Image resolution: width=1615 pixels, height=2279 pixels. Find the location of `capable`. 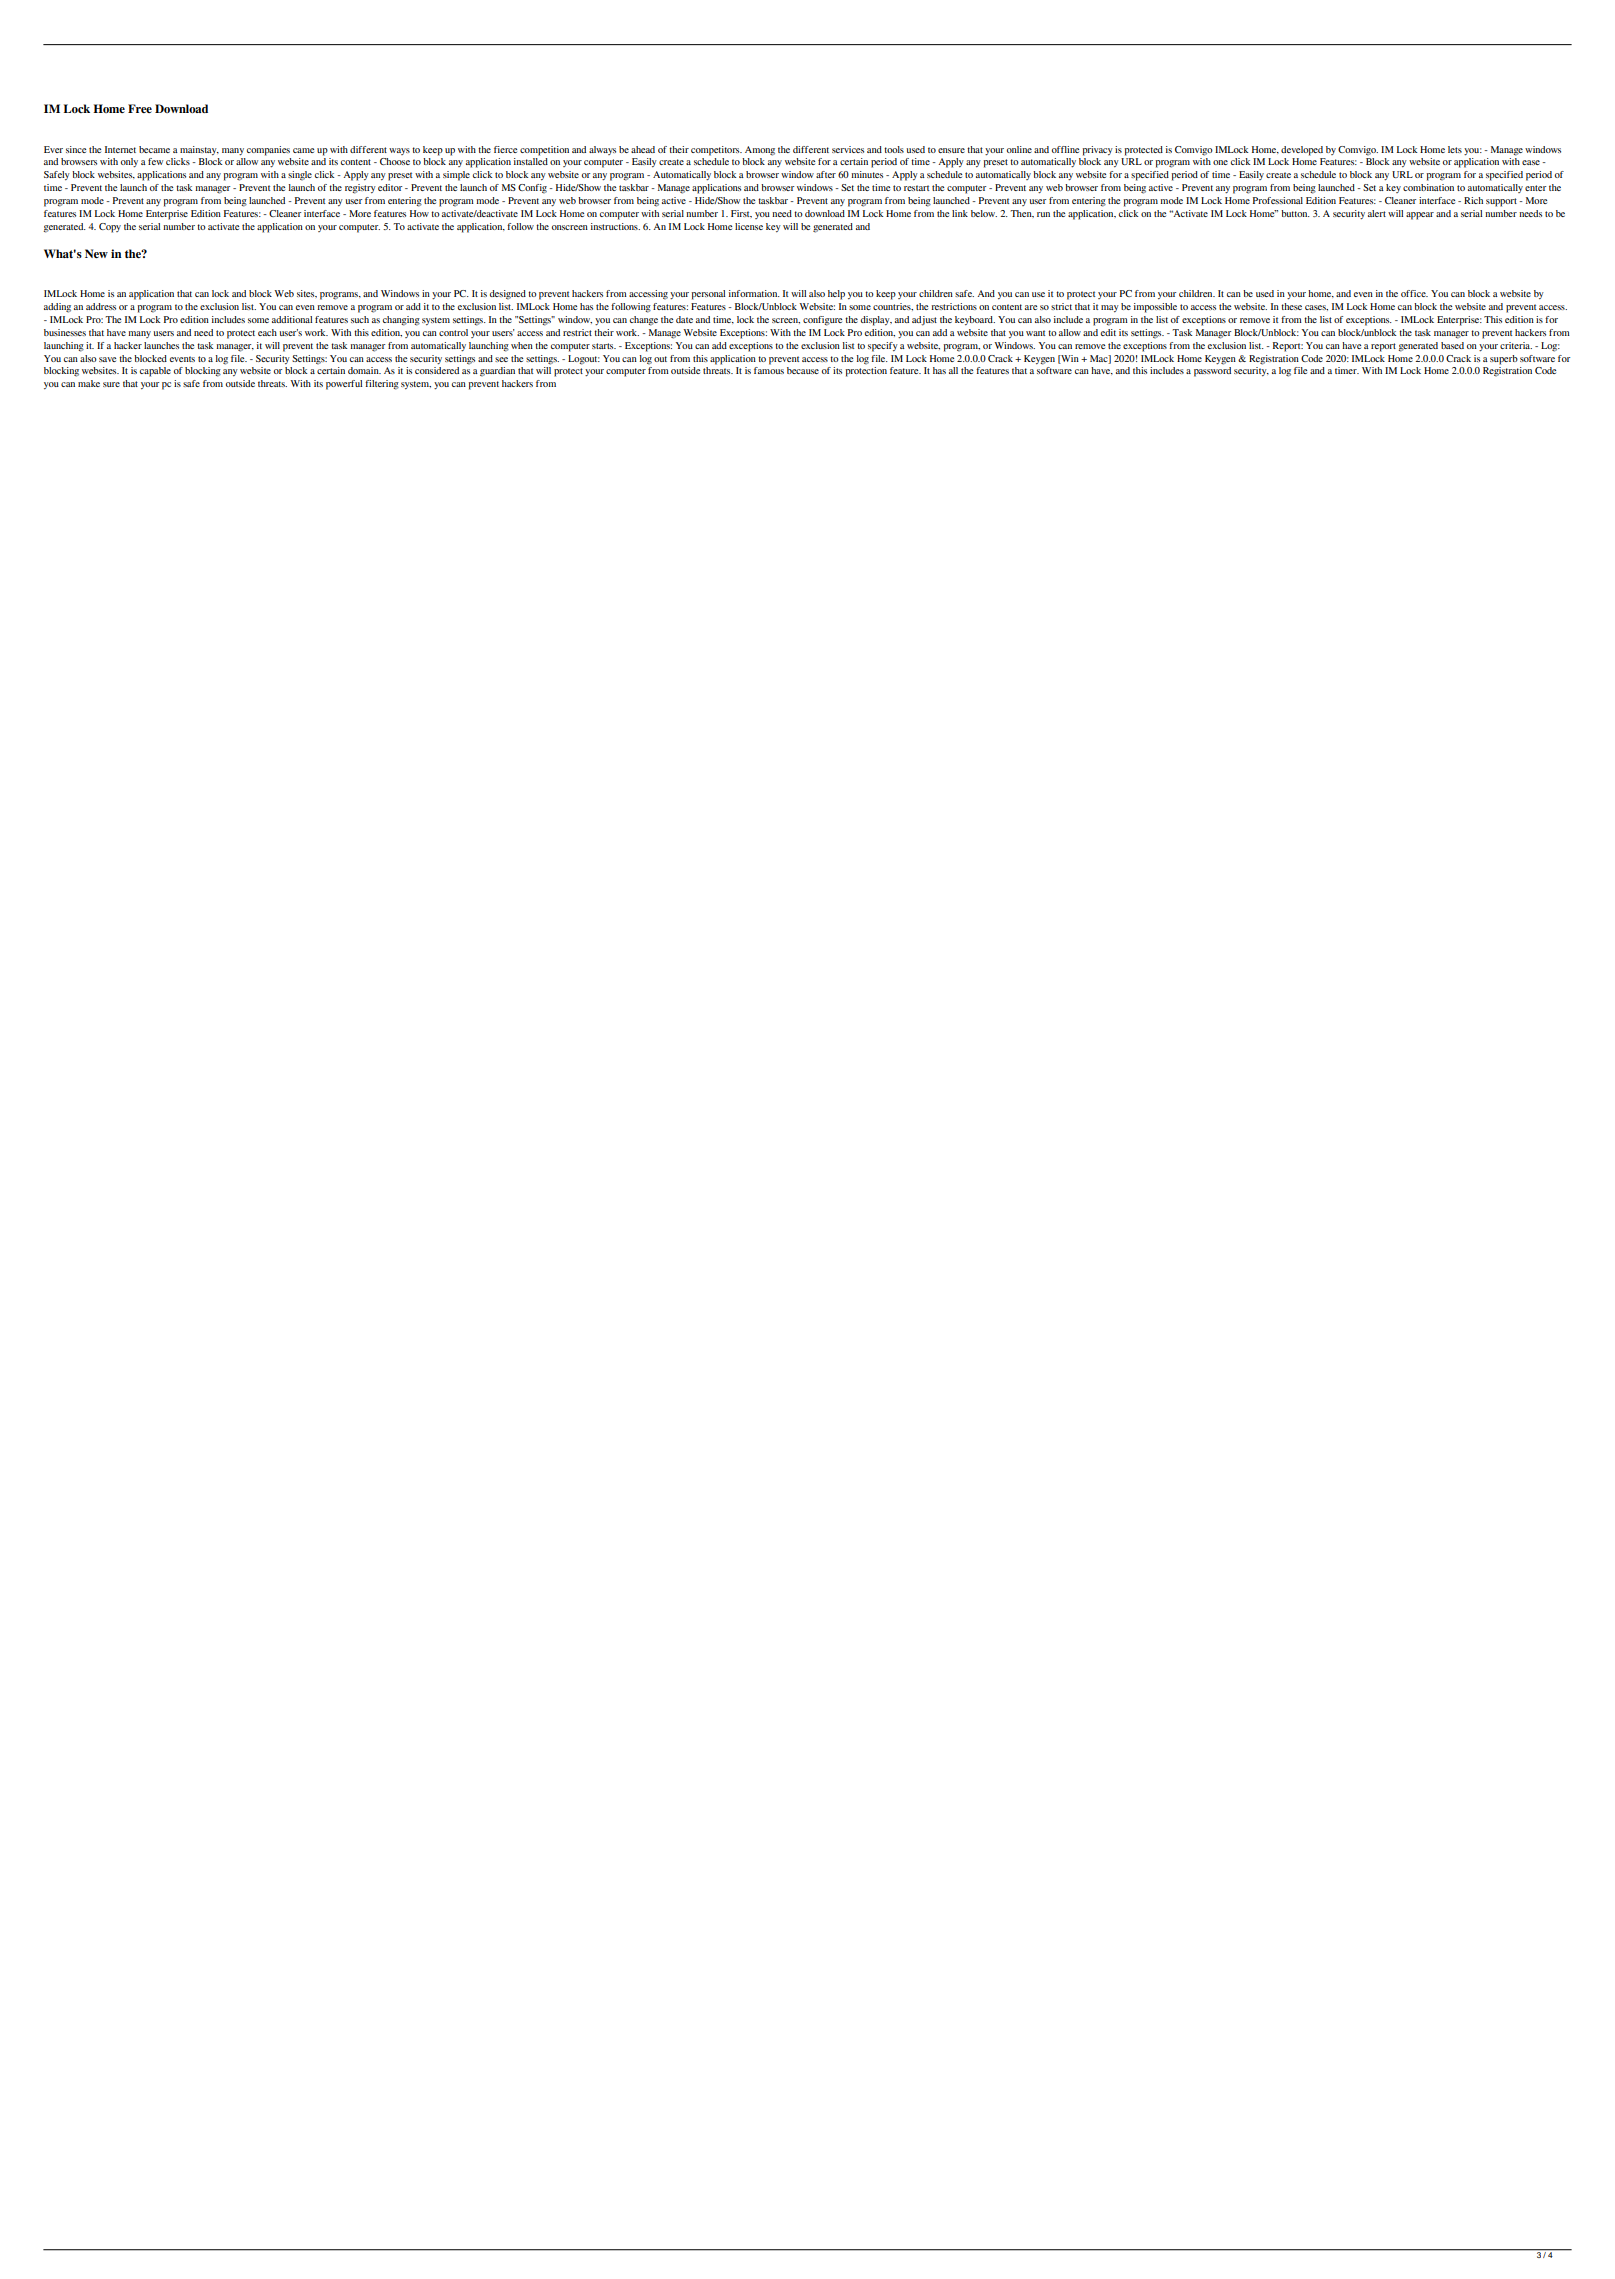

capable is located at coordinates (155, 372).
